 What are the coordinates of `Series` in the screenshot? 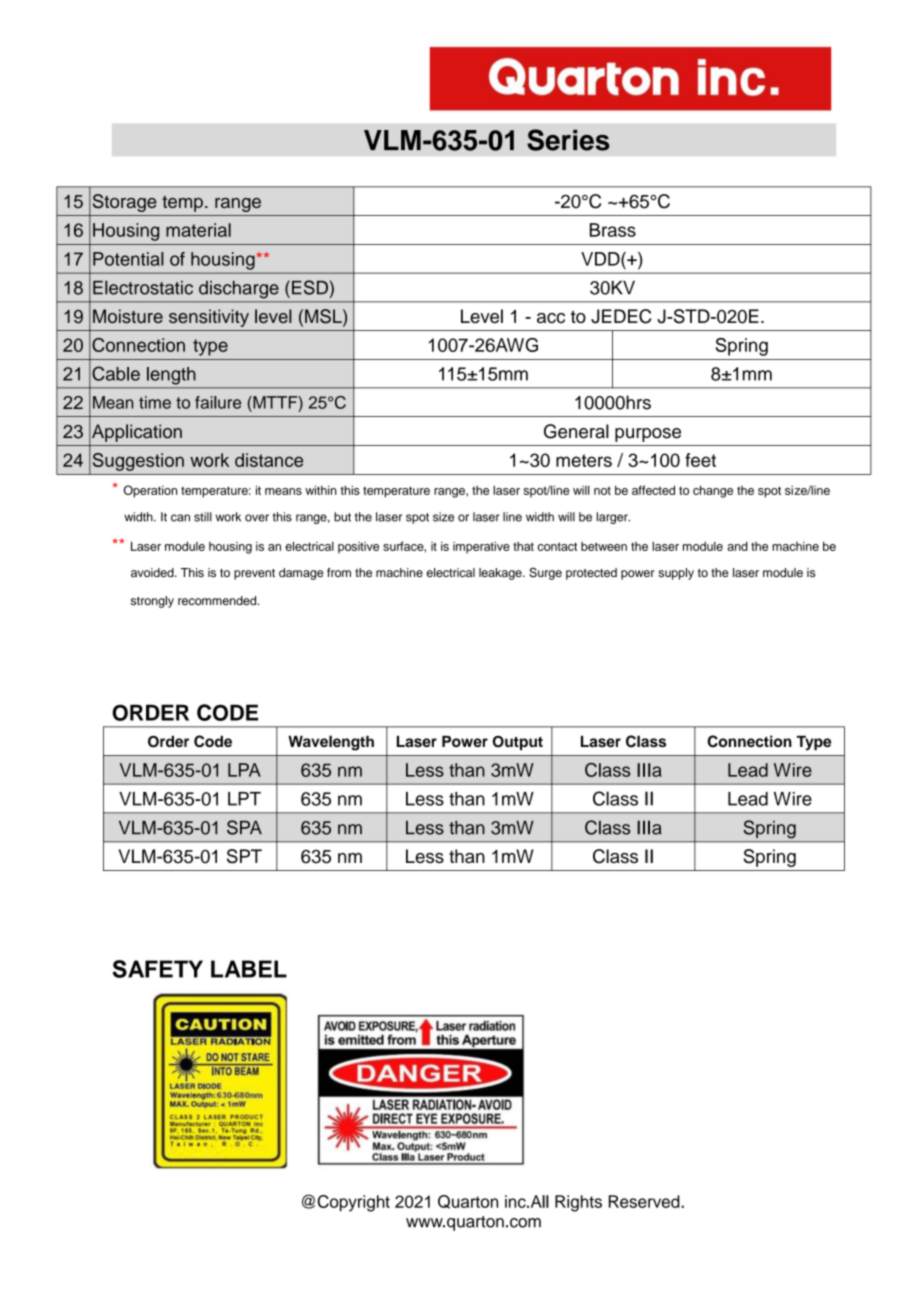 It's located at (568, 140).
